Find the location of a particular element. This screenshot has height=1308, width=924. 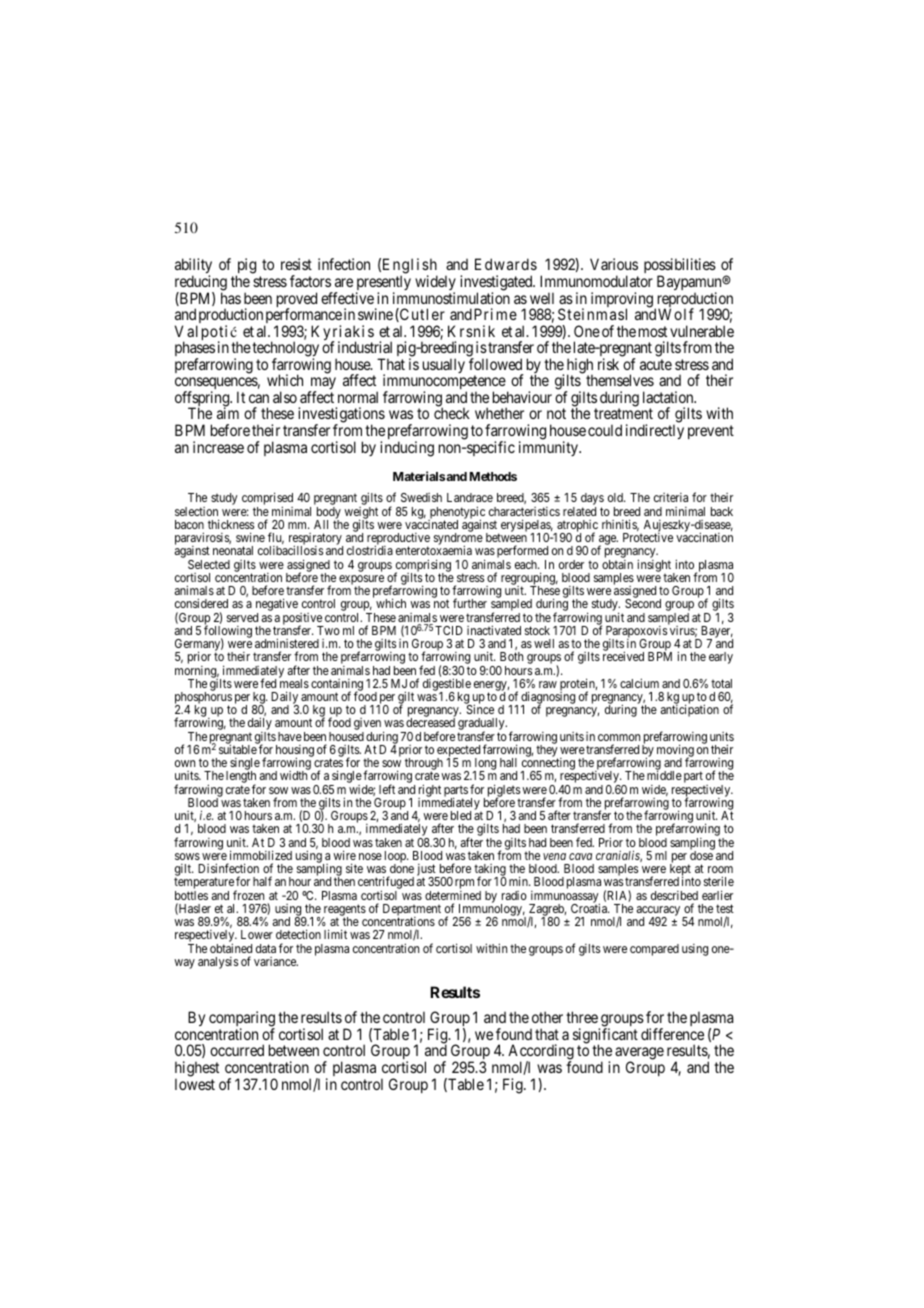

calcium is located at coordinates (639, 683).
